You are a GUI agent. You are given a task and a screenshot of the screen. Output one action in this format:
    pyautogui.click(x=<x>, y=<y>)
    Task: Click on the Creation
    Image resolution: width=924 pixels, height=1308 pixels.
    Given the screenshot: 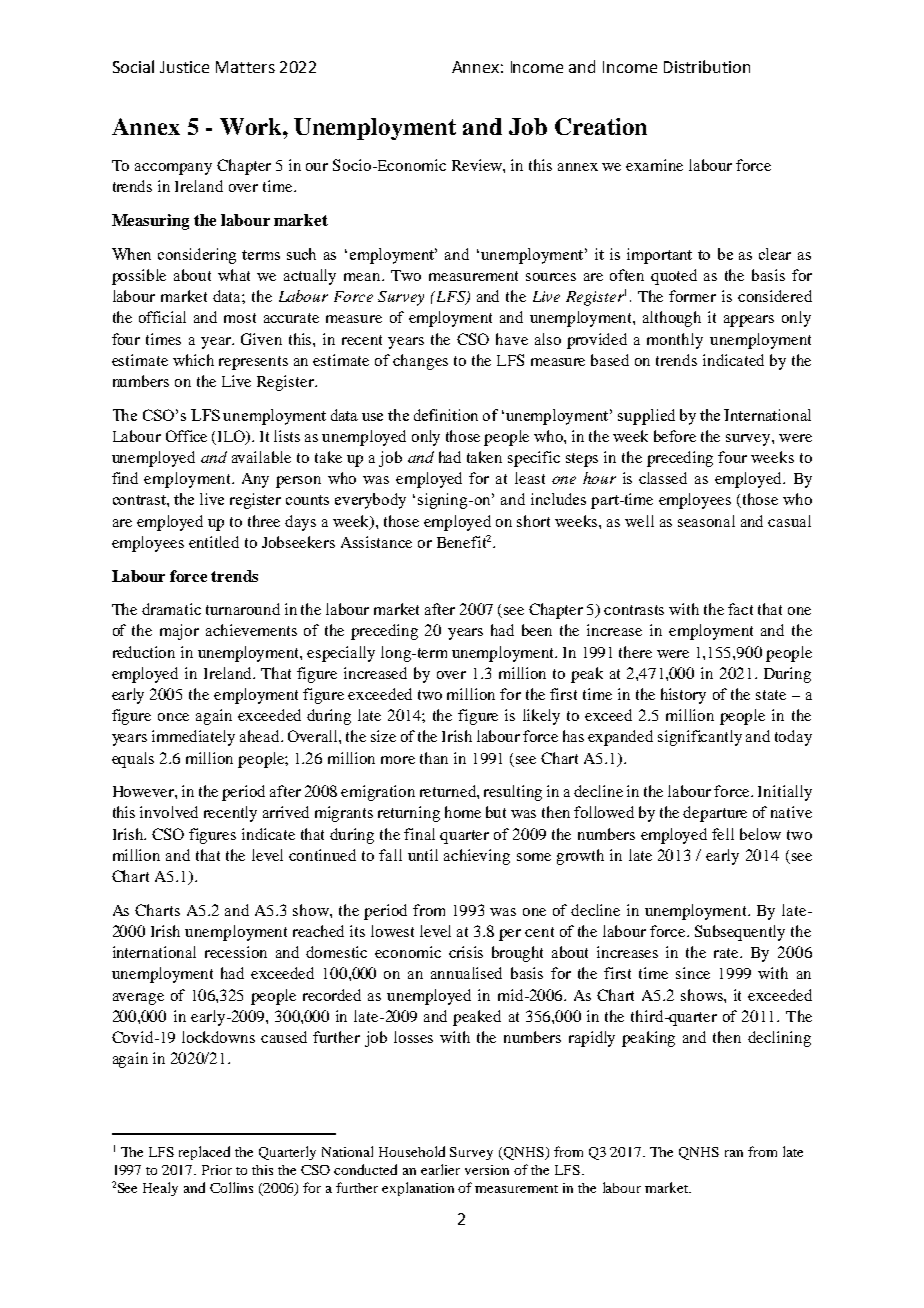 What is the action you would take?
    pyautogui.click(x=601, y=126)
